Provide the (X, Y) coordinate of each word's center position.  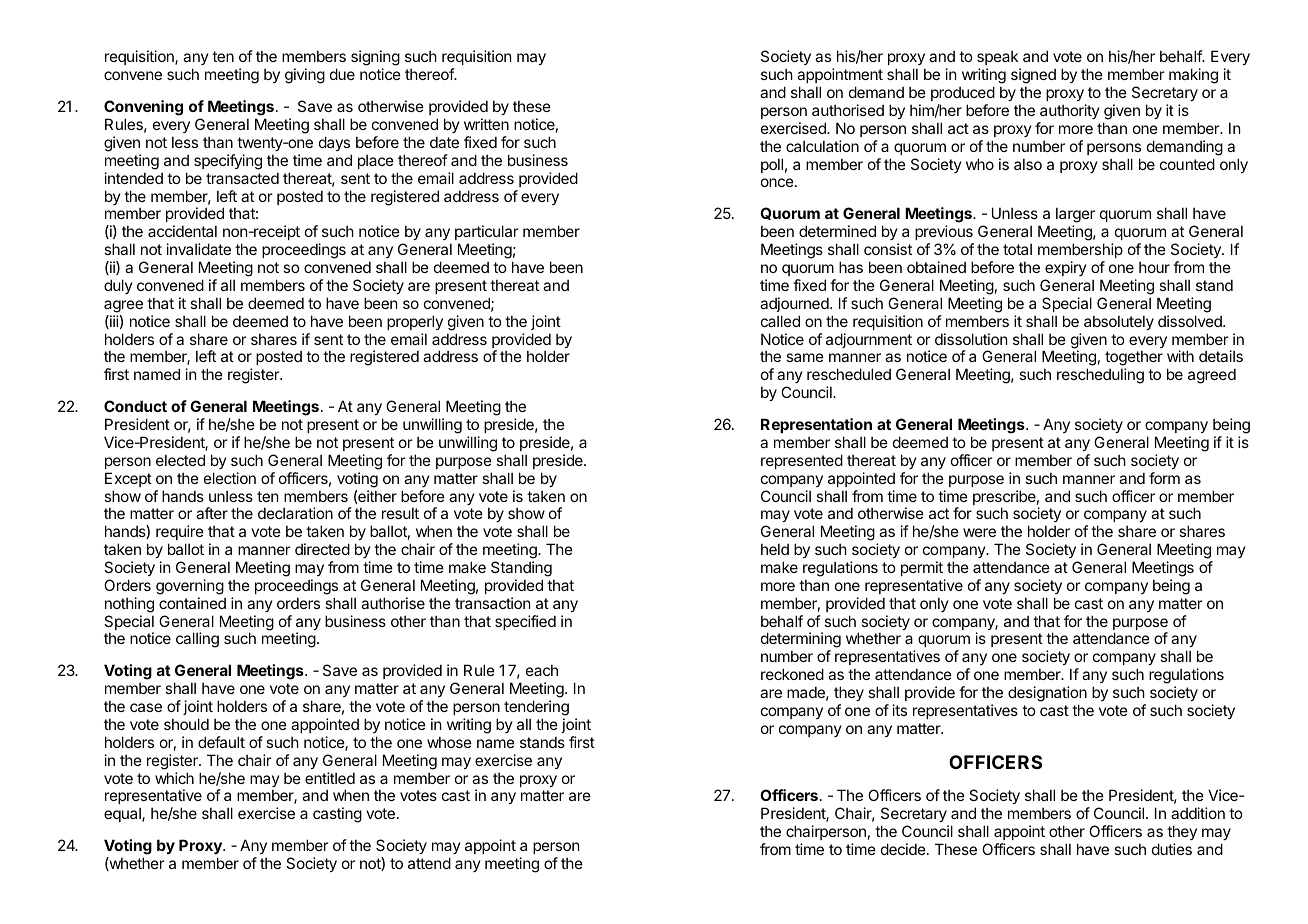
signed (1033, 76)
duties (1172, 849)
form (1164, 478)
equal (123, 815)
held (775, 549)
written (486, 124)
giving (305, 76)
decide (904, 849)
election (230, 478)
